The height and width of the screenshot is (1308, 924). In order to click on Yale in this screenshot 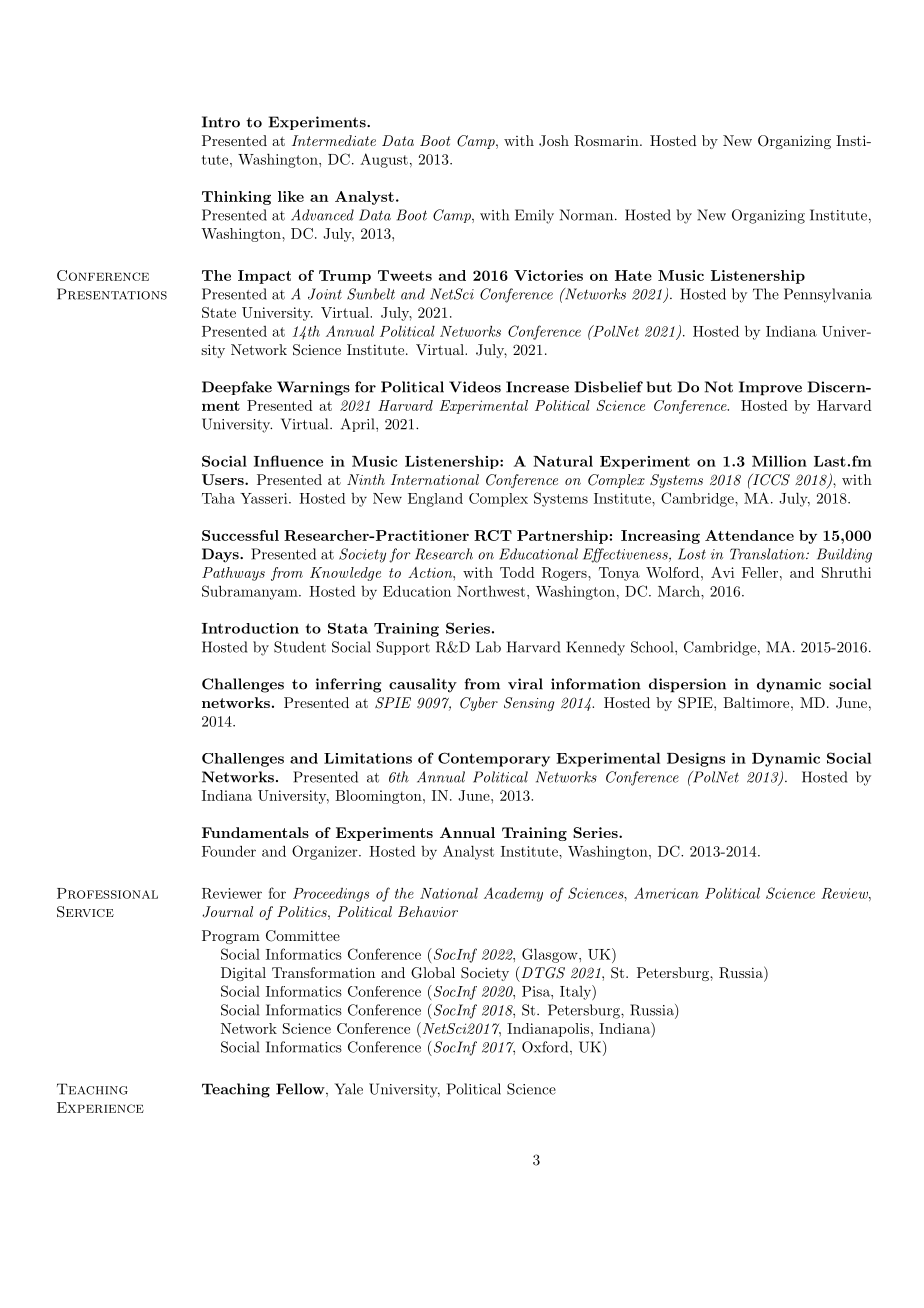, I will do `click(349, 1089)`.
